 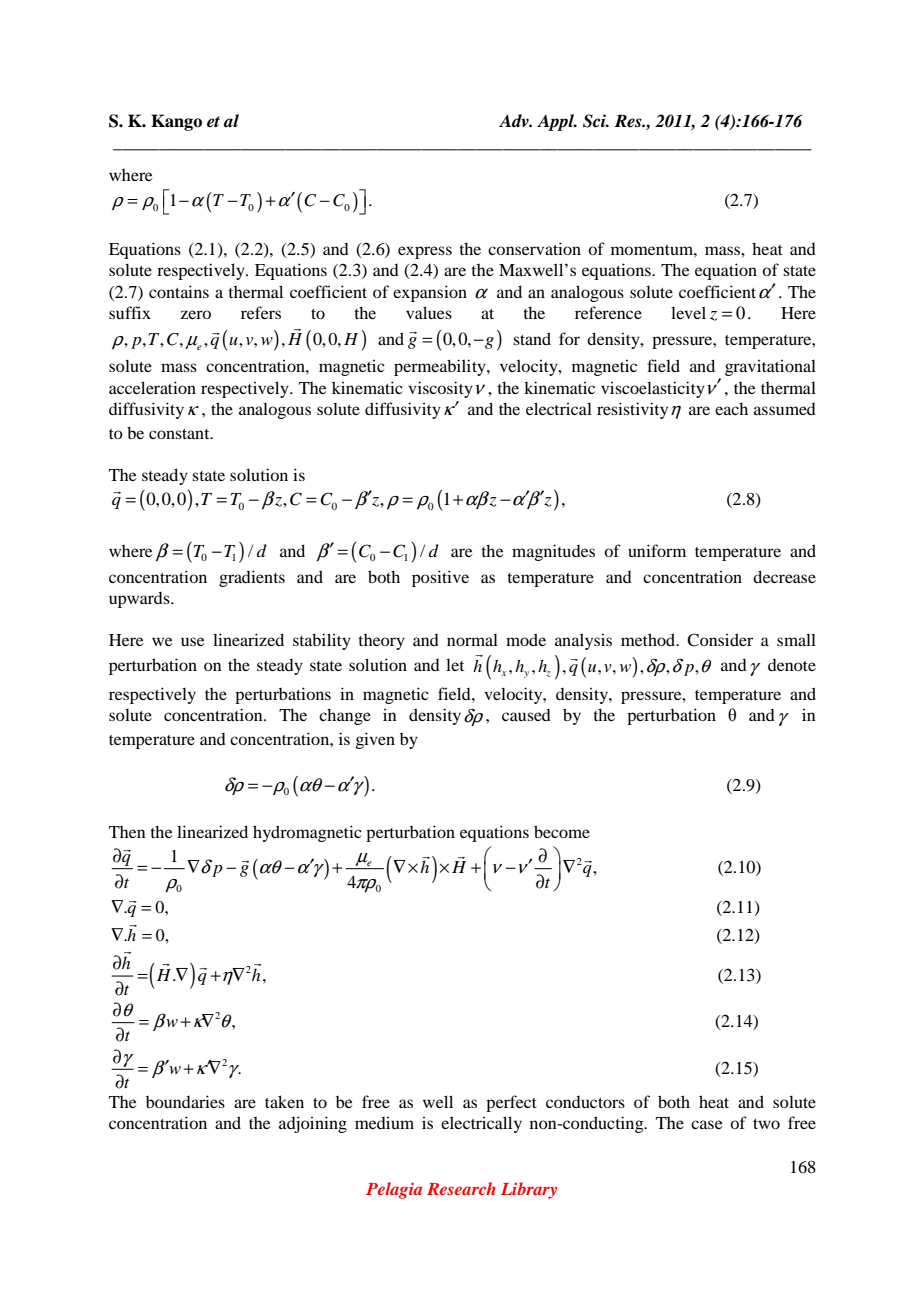 What do you see at coordinates (766, 1124) in the document?
I see `two` at bounding box center [766, 1124].
